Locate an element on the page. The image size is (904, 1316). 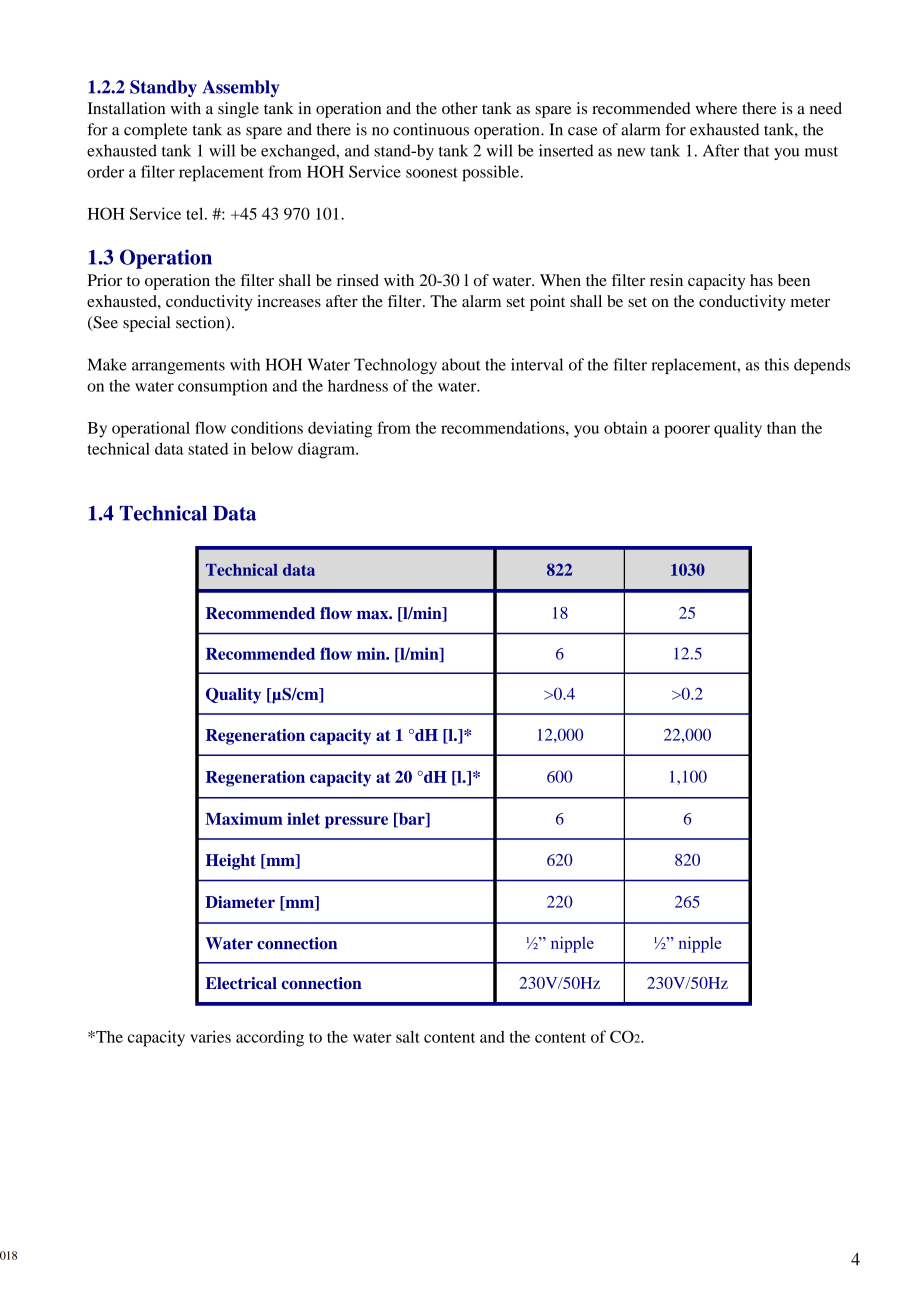
about is located at coordinates (461, 364).
